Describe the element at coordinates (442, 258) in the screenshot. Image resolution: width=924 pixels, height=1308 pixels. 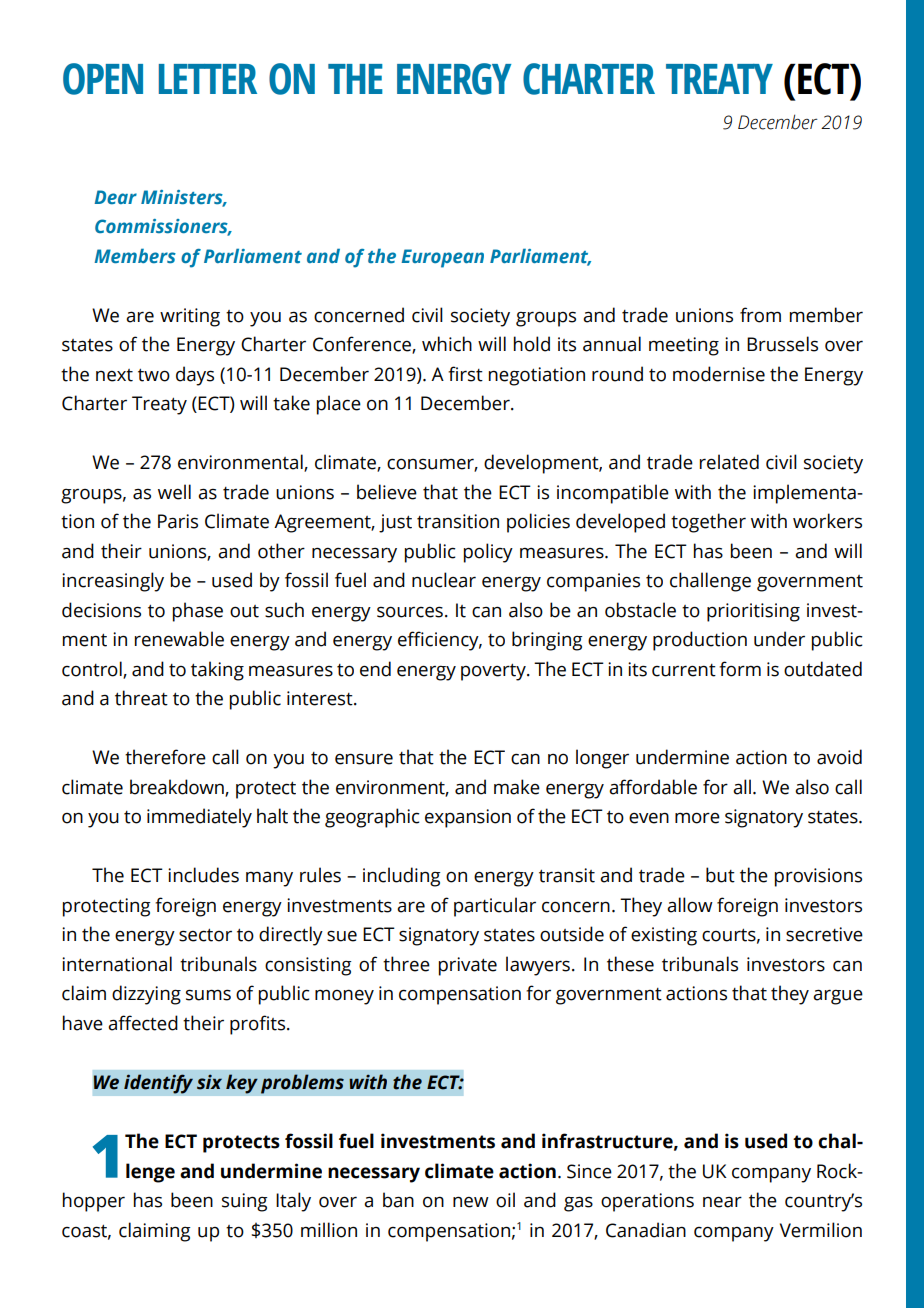
I see `European` at that location.
